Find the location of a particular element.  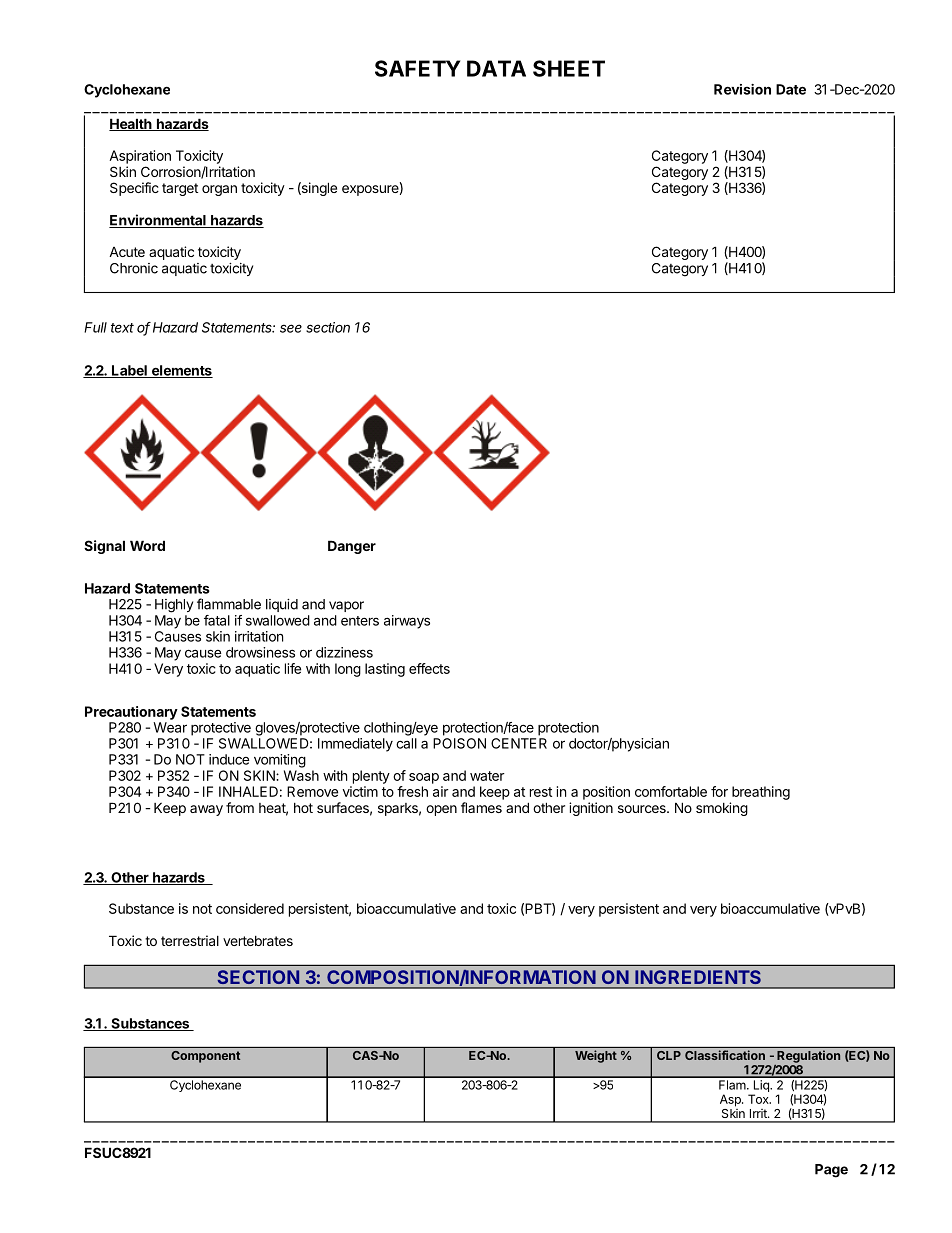

Health is located at coordinates (131, 124).
